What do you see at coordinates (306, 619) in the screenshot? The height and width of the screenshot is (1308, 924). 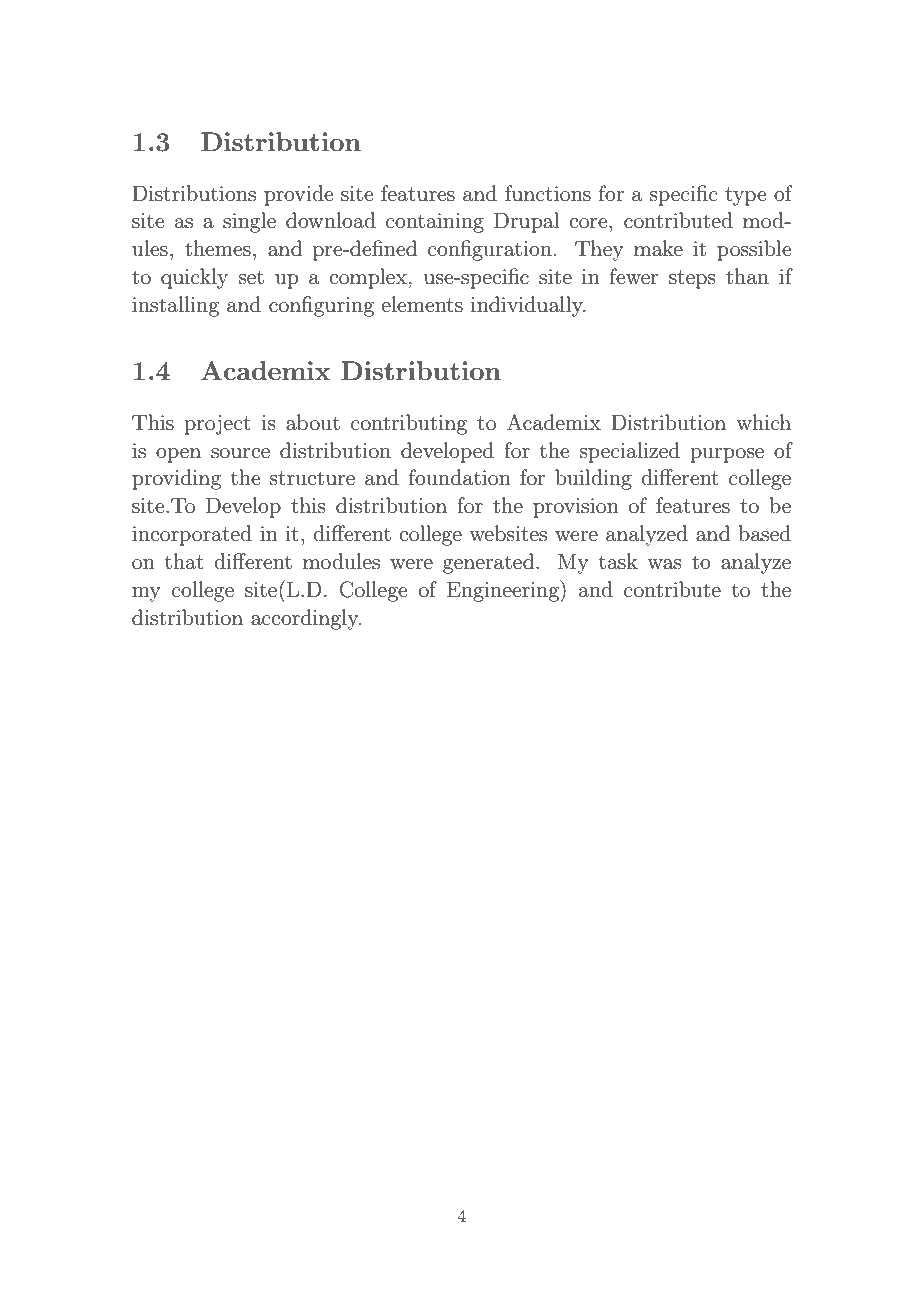 I see `accordingly` at bounding box center [306, 619].
